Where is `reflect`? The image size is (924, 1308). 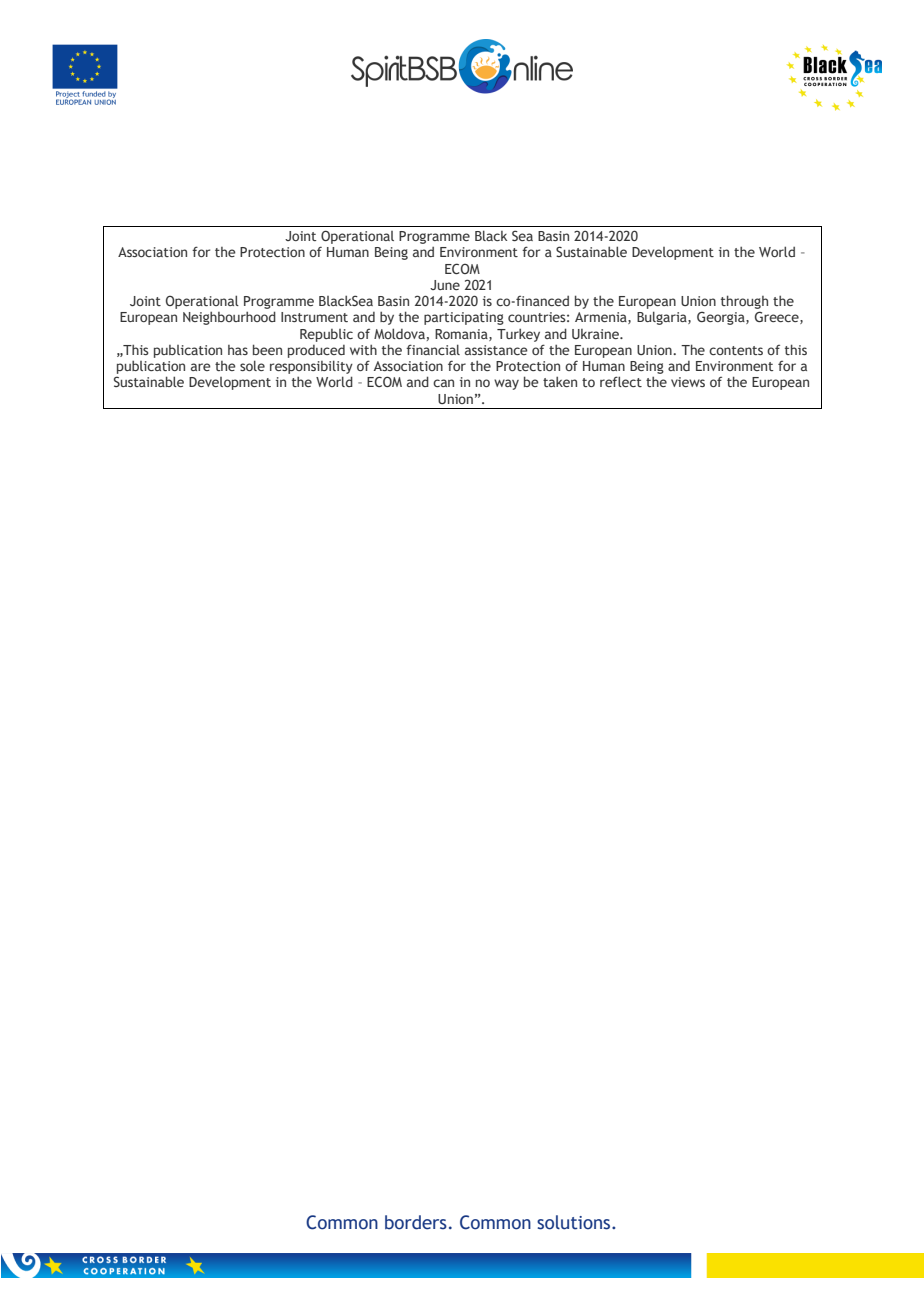 reflect is located at coordinates (621, 381).
